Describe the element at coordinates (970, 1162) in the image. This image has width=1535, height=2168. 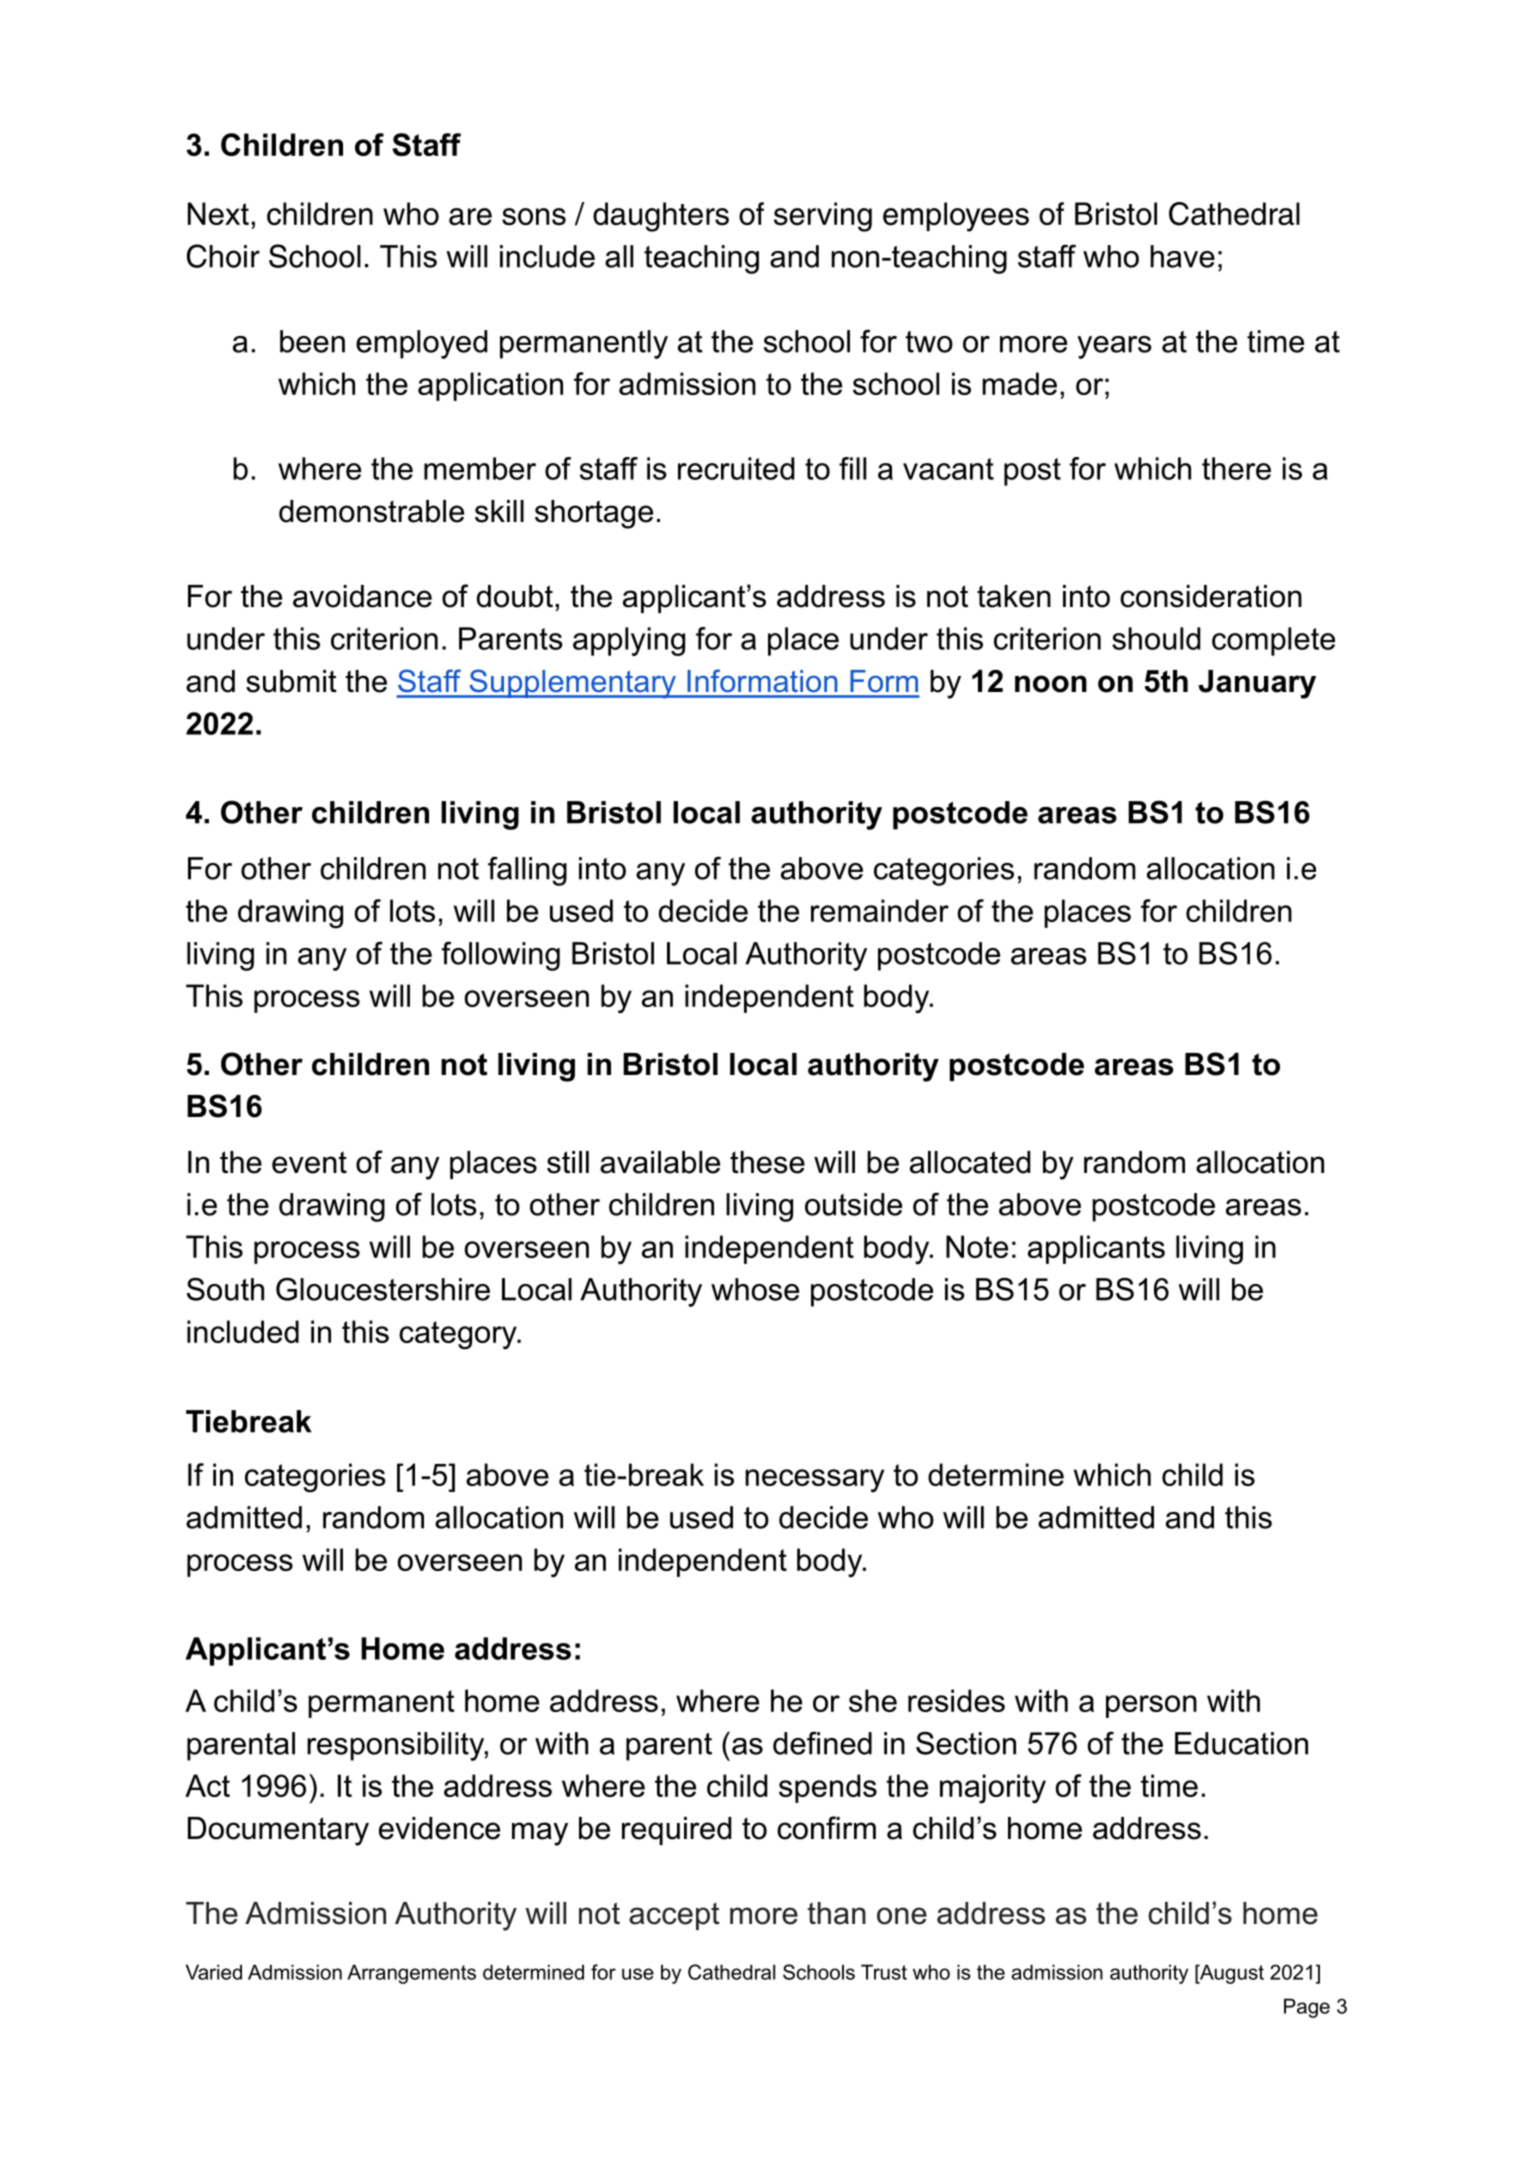
I see `allocated` at that location.
